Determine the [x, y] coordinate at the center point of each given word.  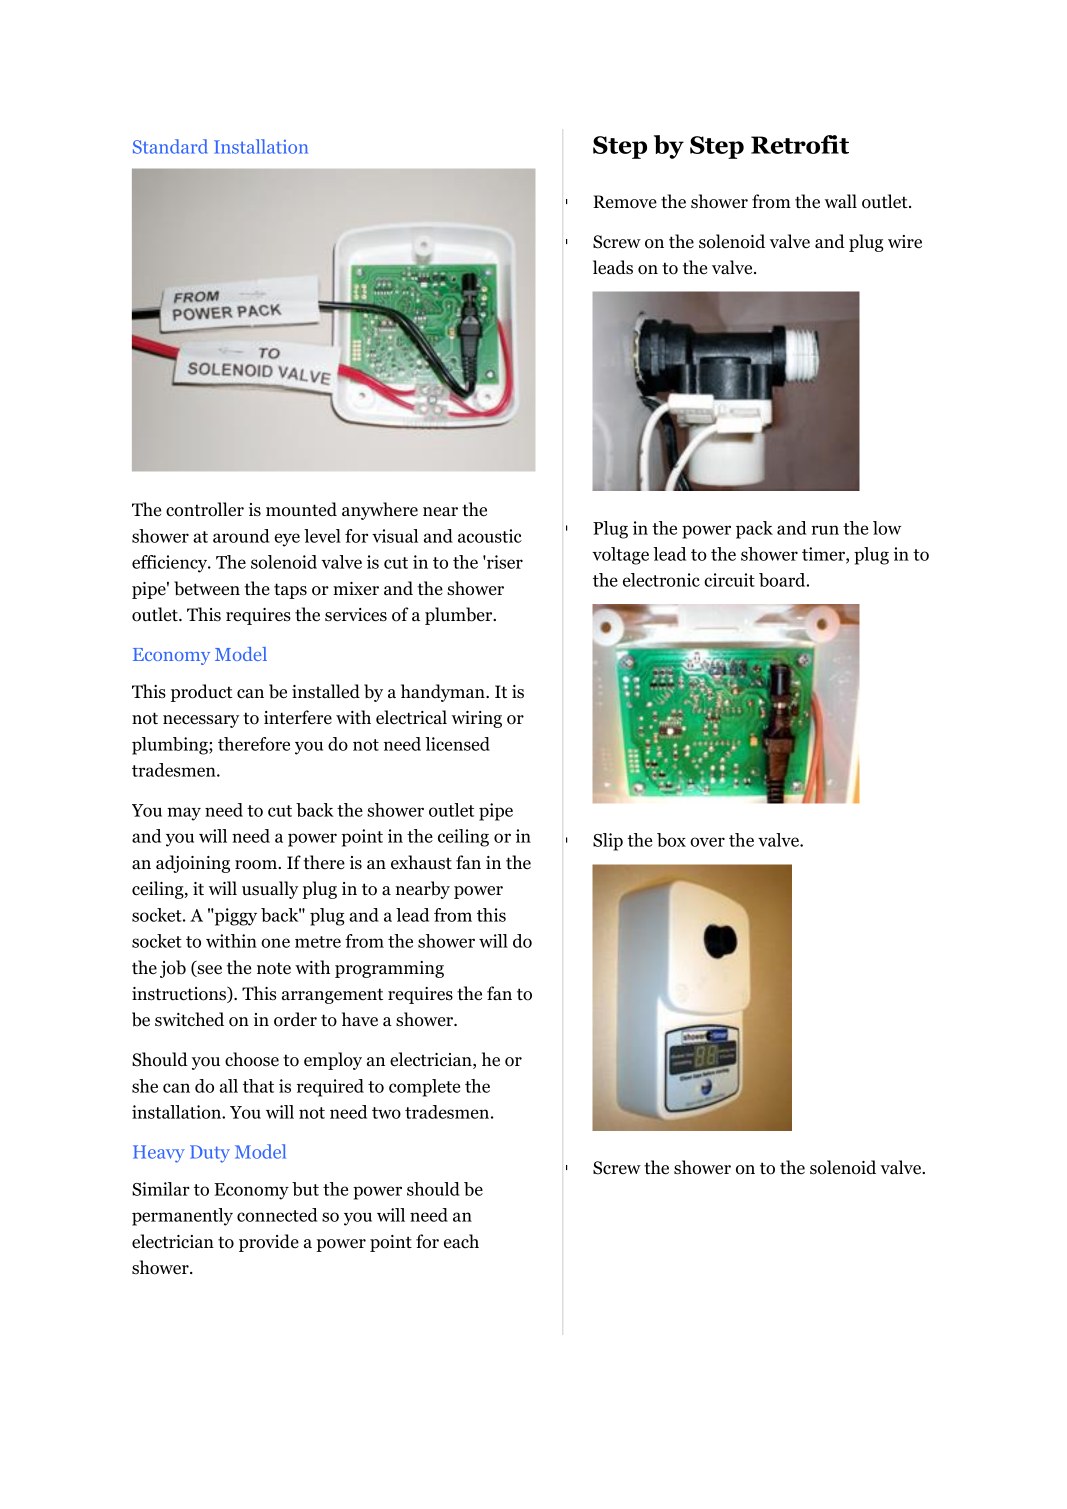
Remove [625, 202]
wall [841, 201]
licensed [457, 744]
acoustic [490, 536]
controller [205, 509]
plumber [460, 616]
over [707, 842]
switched [189, 1019]
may [184, 814]
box [671, 840]
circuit [729, 580]
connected [277, 1215]
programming [389, 969]
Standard [170, 146]
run [825, 530]
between [207, 588]
